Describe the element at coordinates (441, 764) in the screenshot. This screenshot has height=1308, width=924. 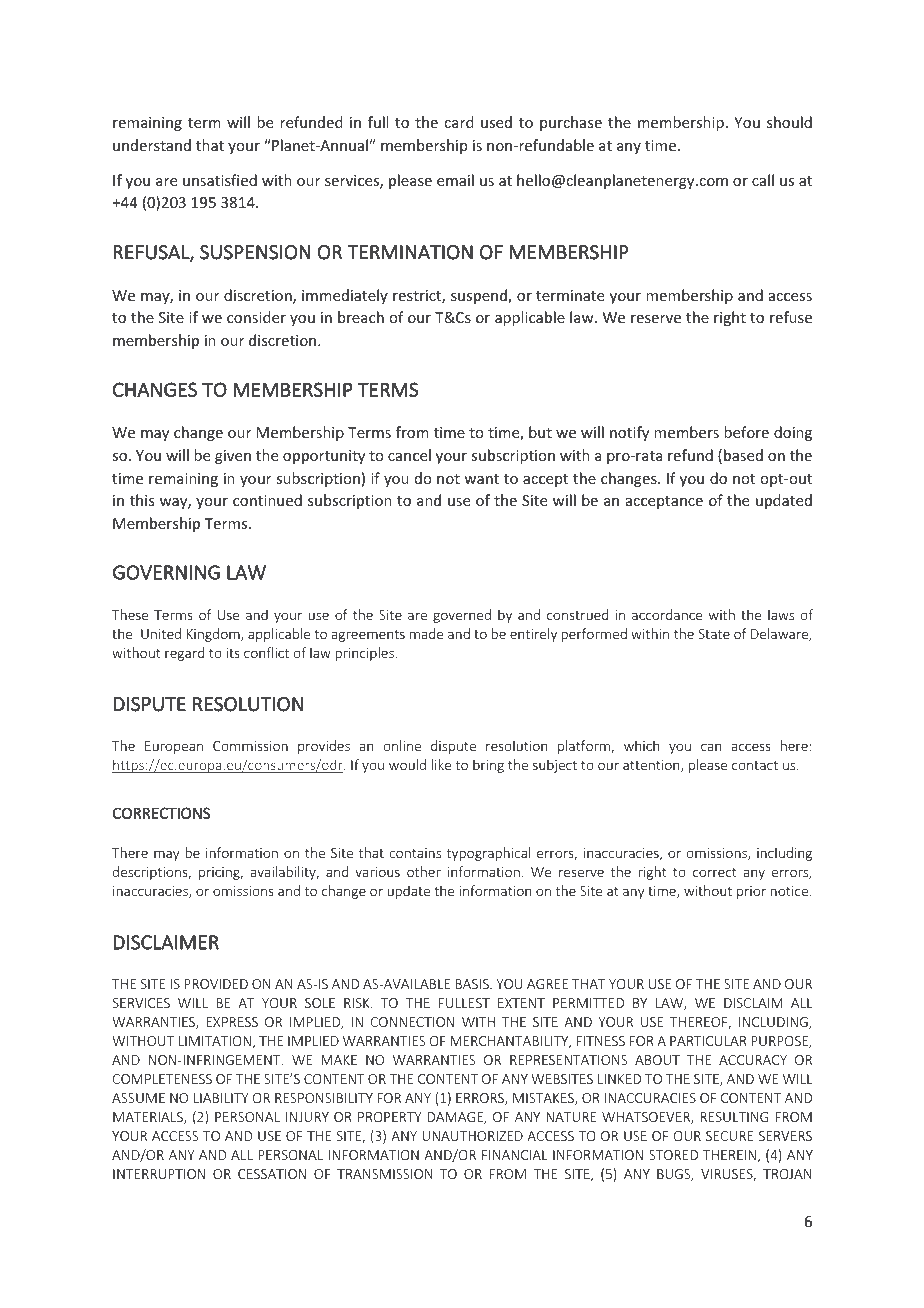
I see `like` at that location.
